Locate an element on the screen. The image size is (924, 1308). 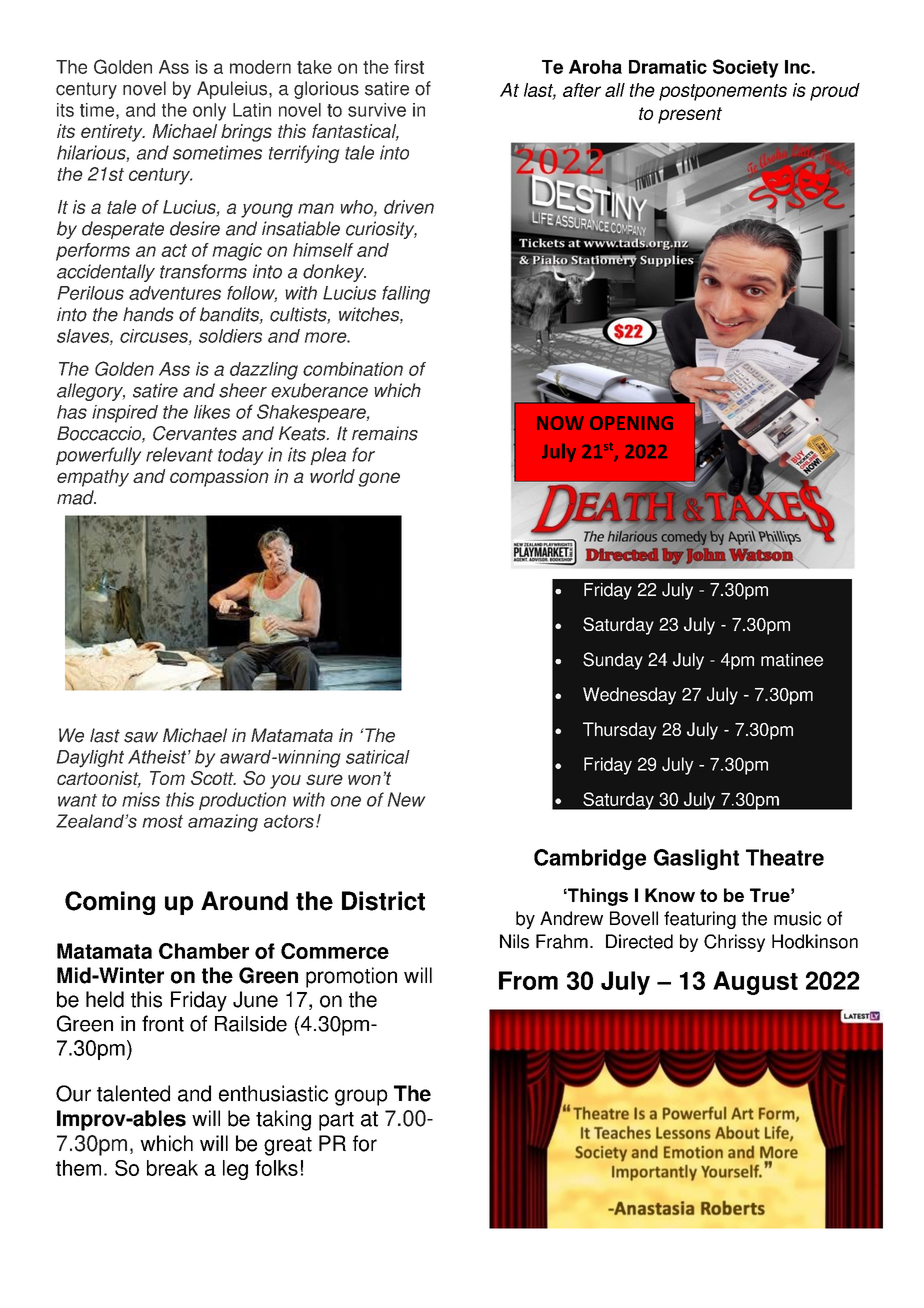
only is located at coordinates (209, 112).
